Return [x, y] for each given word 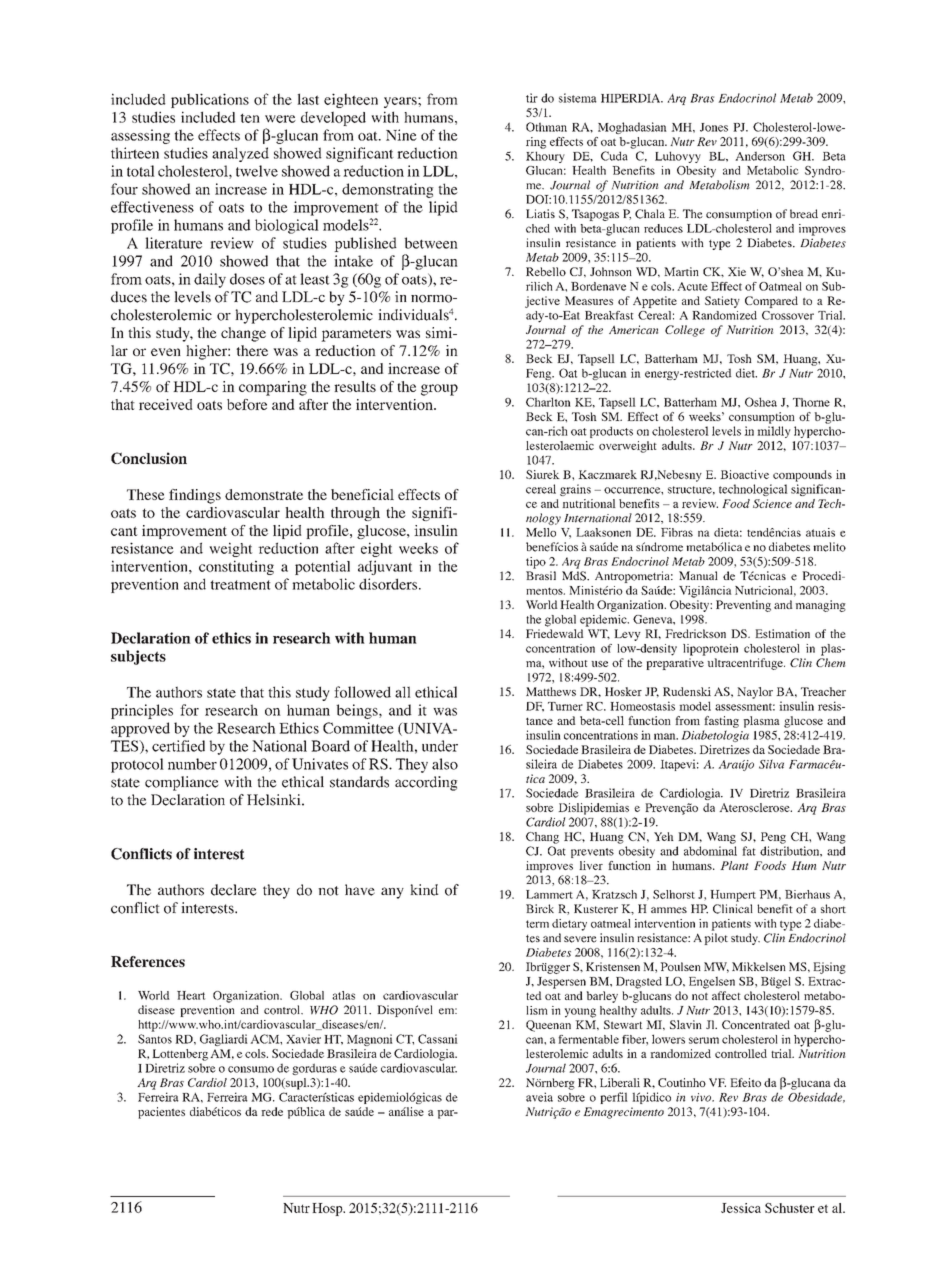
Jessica [741, 1208]
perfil [614, 1098]
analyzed [240, 154]
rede [272, 1111]
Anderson [760, 156]
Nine [401, 135]
